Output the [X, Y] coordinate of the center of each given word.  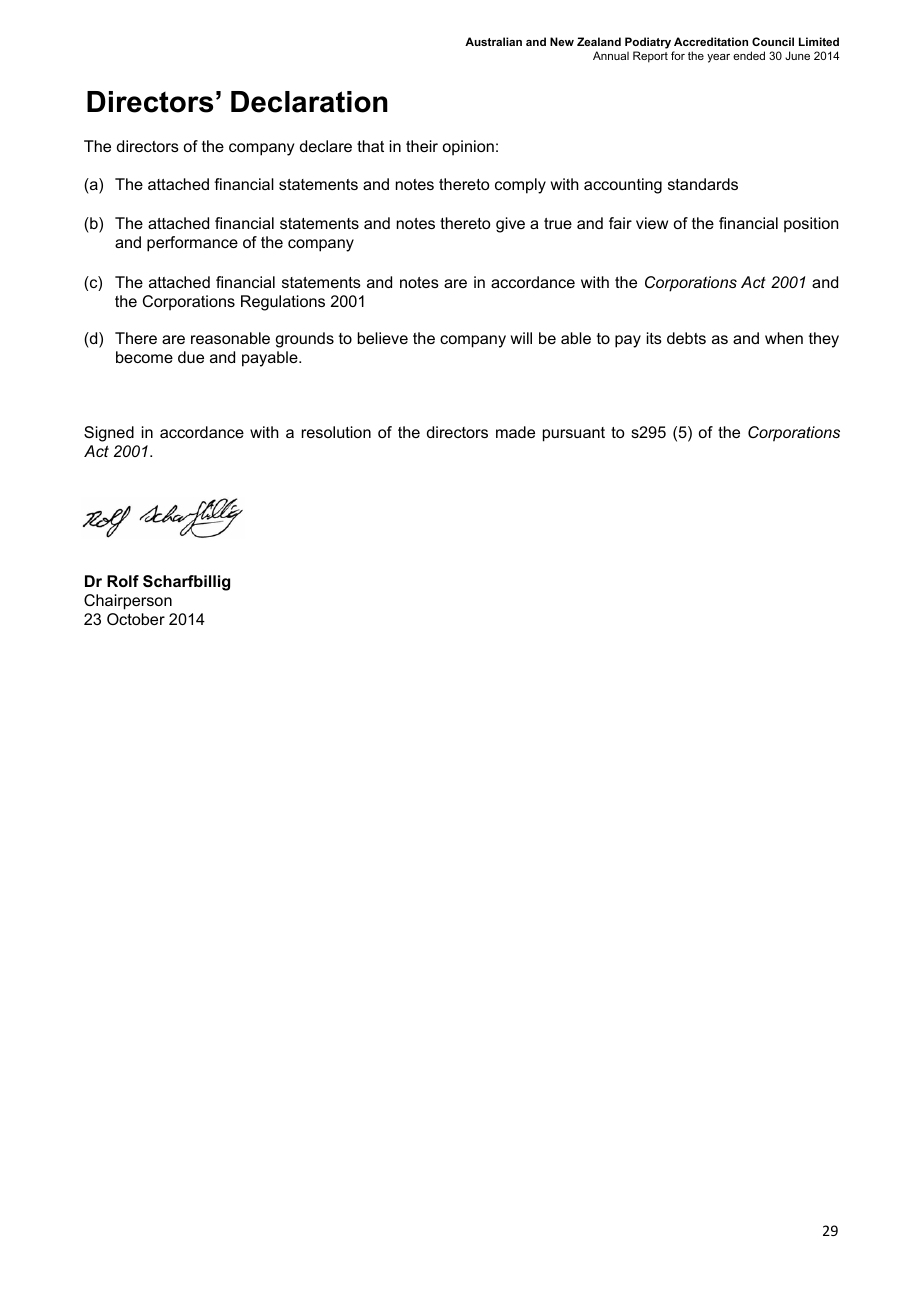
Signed [109, 434]
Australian [493, 41]
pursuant [574, 434]
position [811, 225]
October [136, 619]
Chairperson [128, 602]
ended [749, 55]
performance [192, 244]
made [515, 432]
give [510, 225]
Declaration [309, 102]
